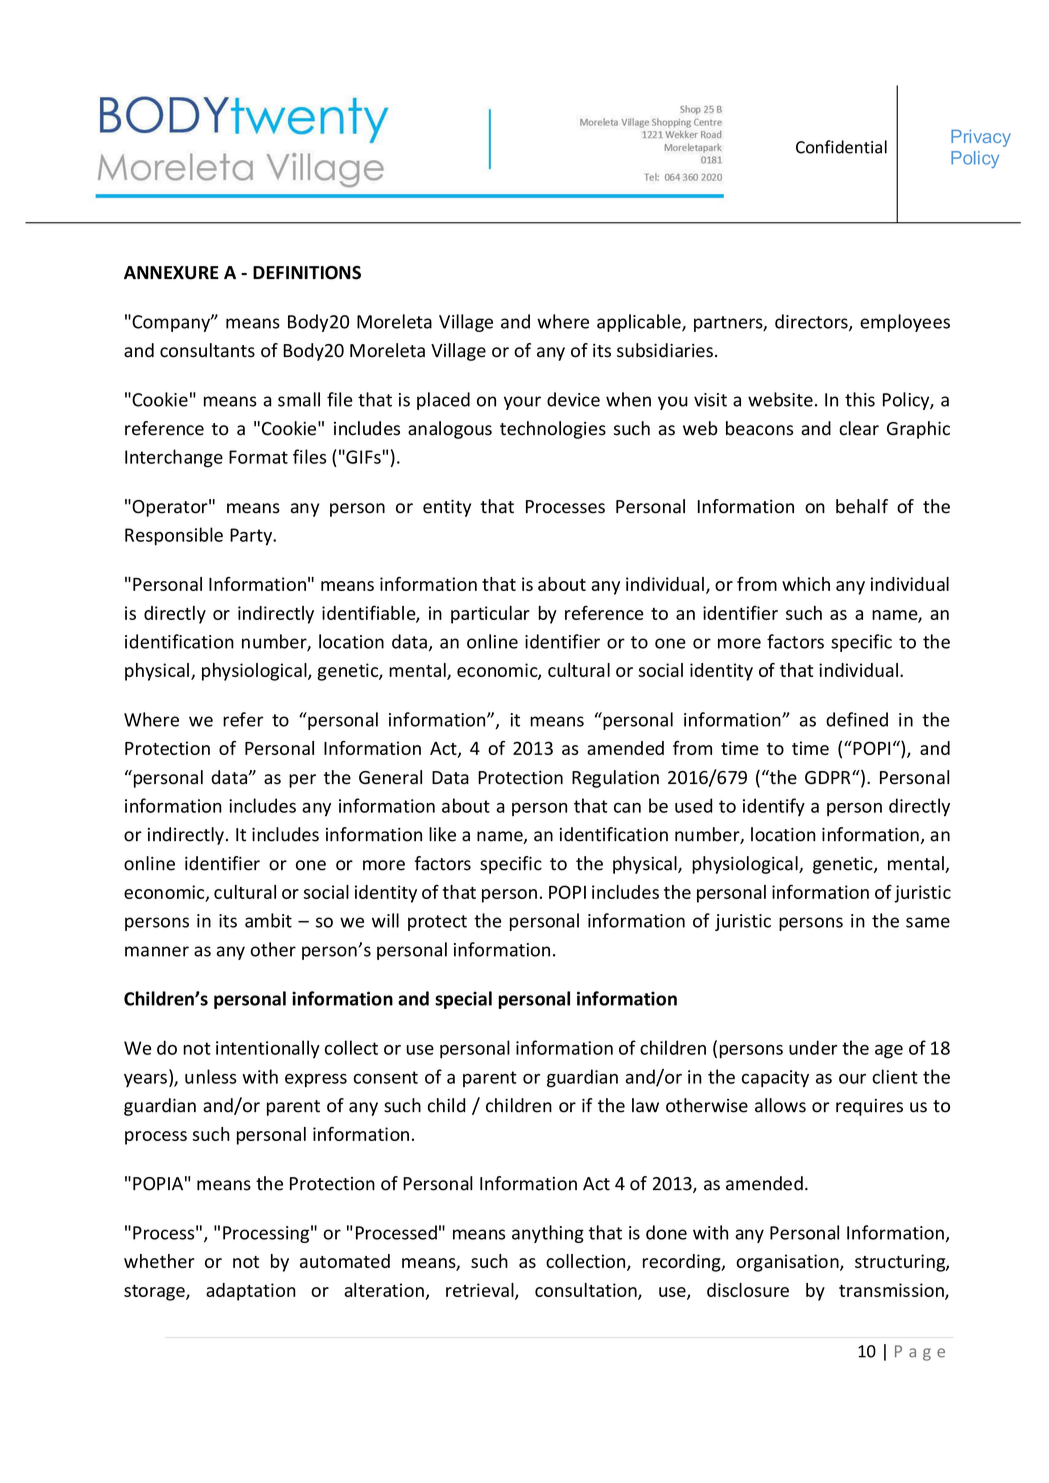 The width and height of the image is (1049, 1483). What do you see at coordinates (251, 1292) in the image?
I see `adaptation` at bounding box center [251, 1292].
